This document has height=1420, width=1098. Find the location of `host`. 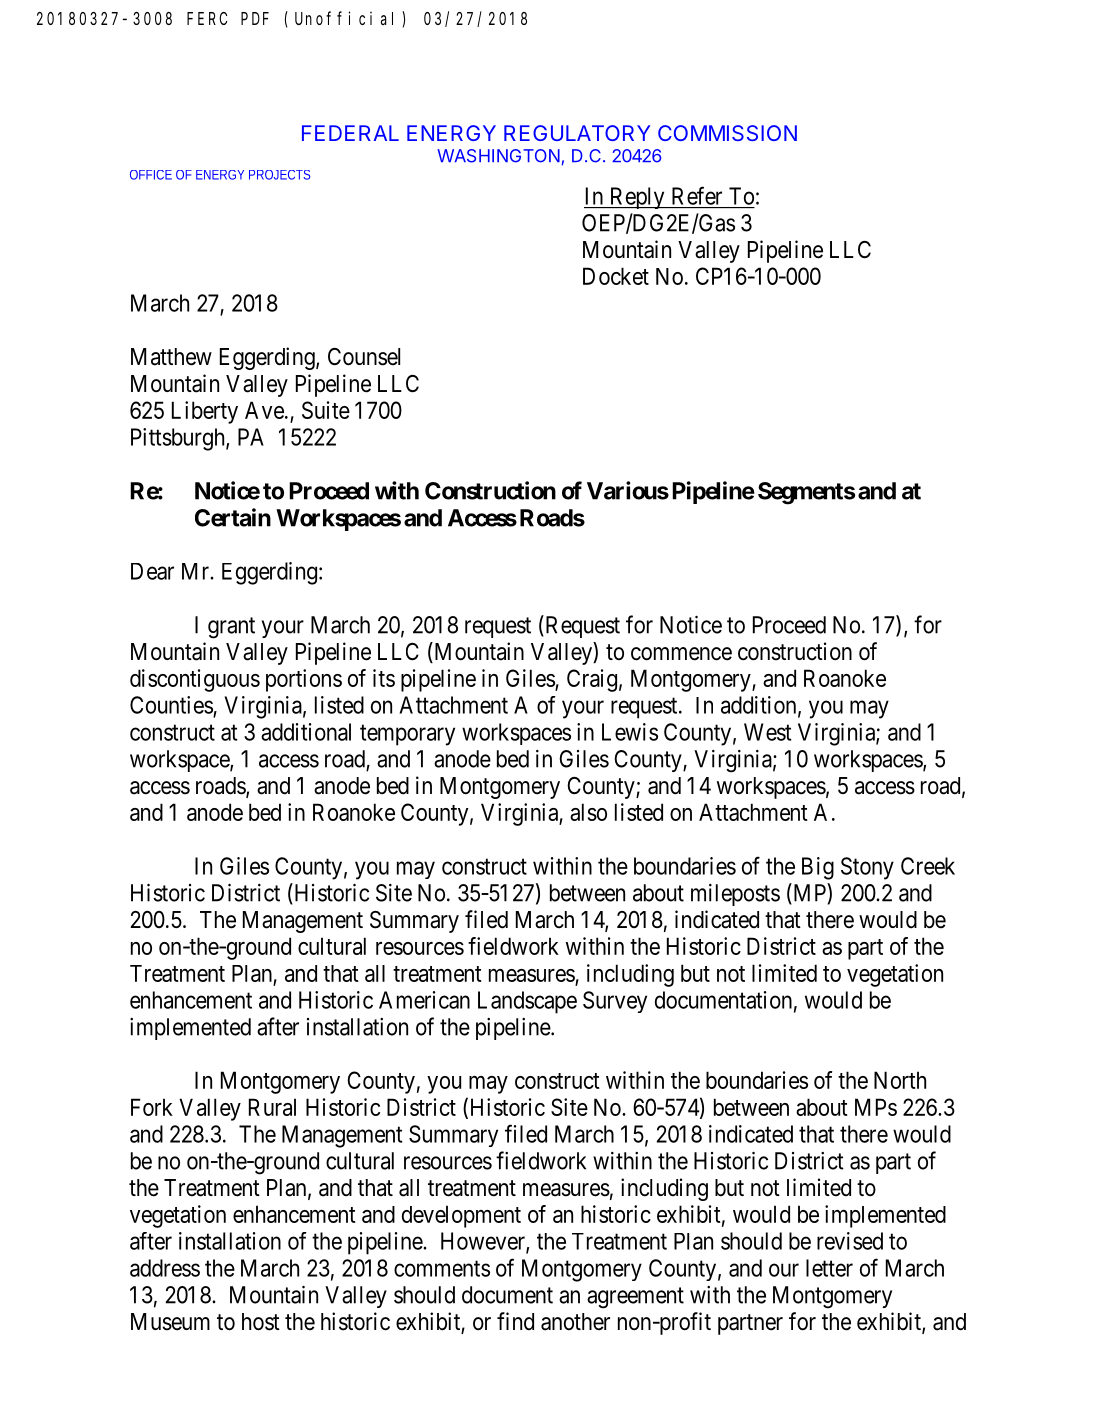

host is located at coordinates (261, 1322).
